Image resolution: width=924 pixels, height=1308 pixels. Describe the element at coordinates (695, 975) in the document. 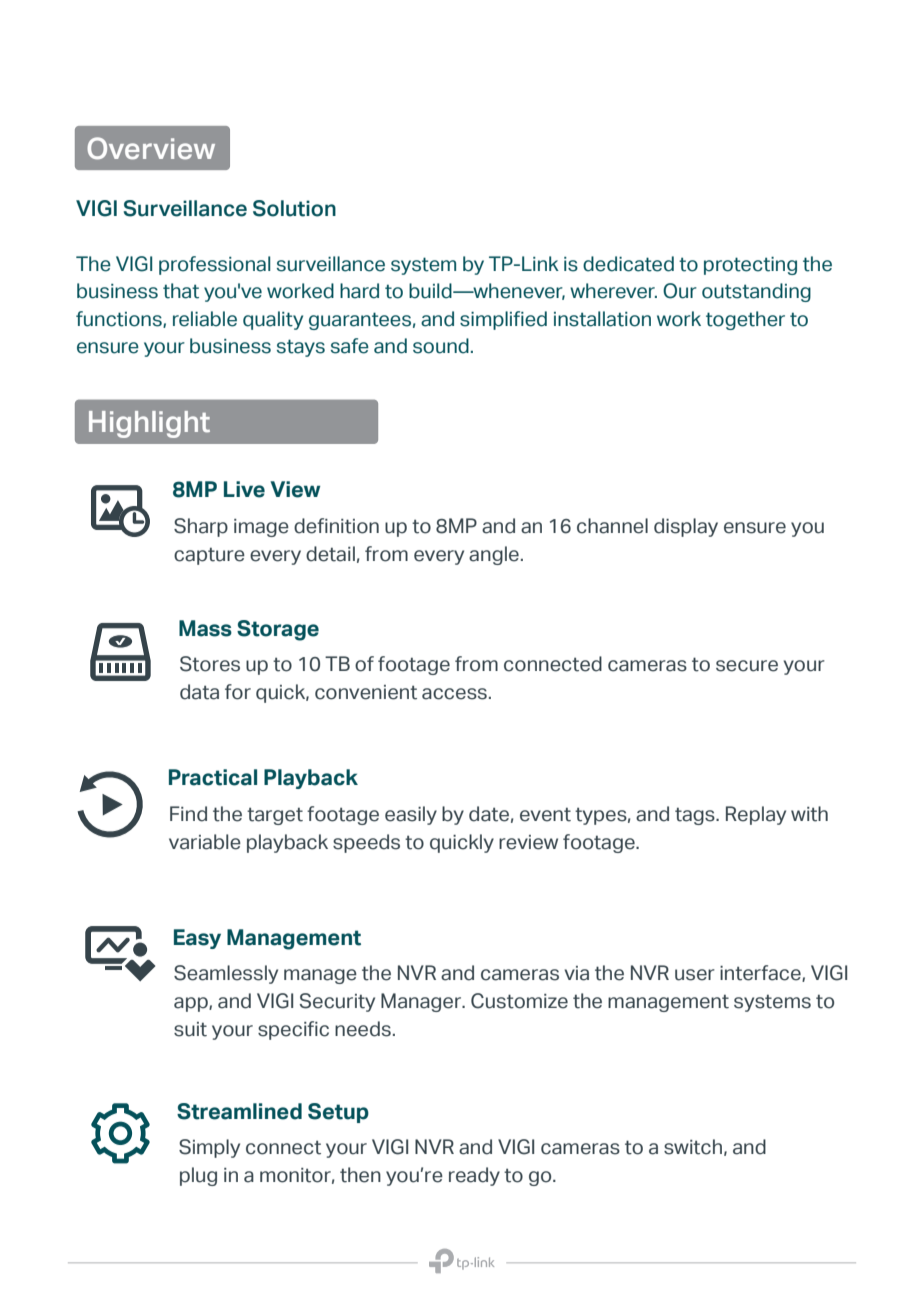

I see `user` at that location.
